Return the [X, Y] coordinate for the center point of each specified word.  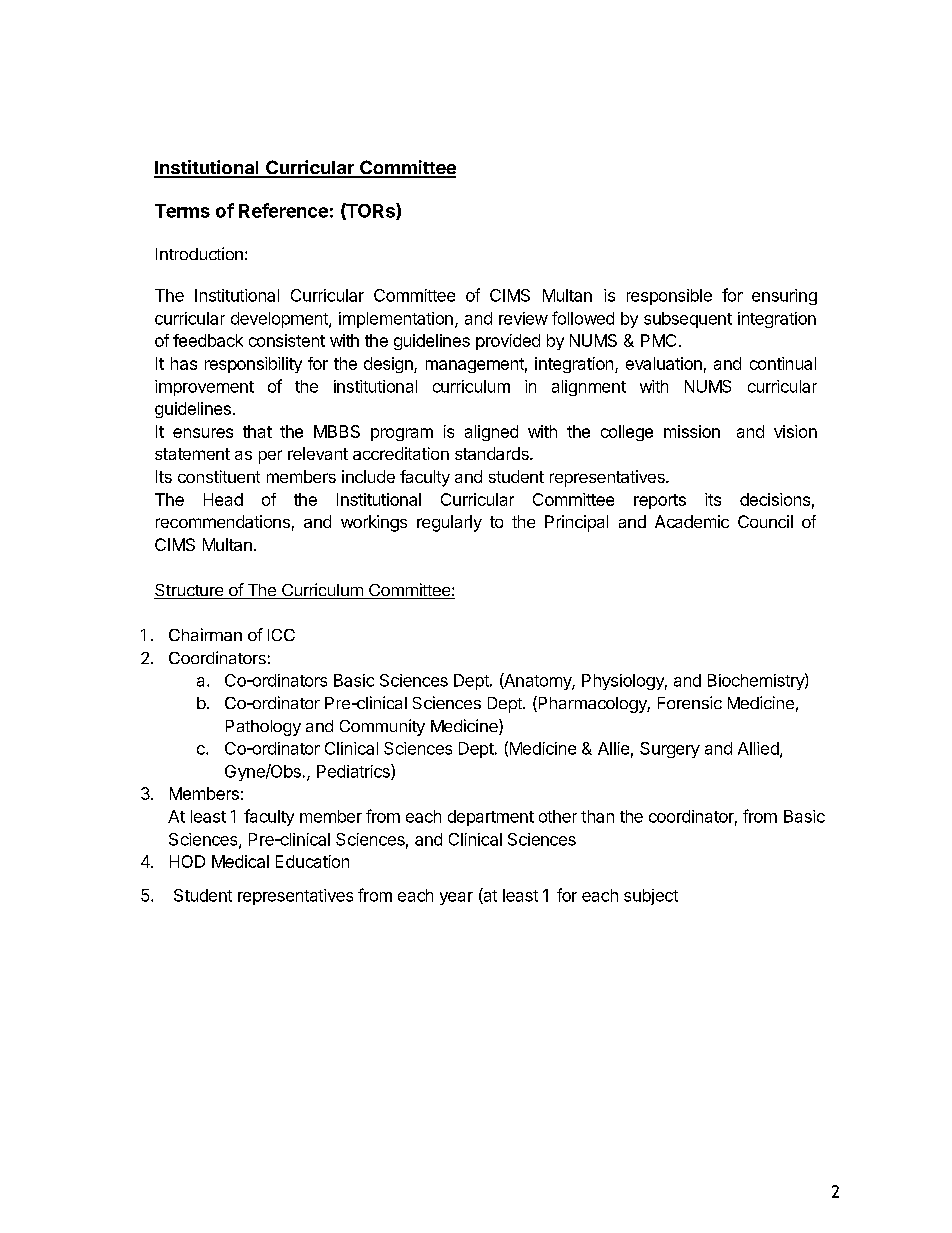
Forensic [690, 702]
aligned [491, 433]
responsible [669, 297]
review [523, 318]
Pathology [263, 728]
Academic [692, 521]
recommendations [223, 521]
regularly [449, 523]
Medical [240, 861]
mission [692, 431]
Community [382, 727]
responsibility [253, 365]
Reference [283, 210]
